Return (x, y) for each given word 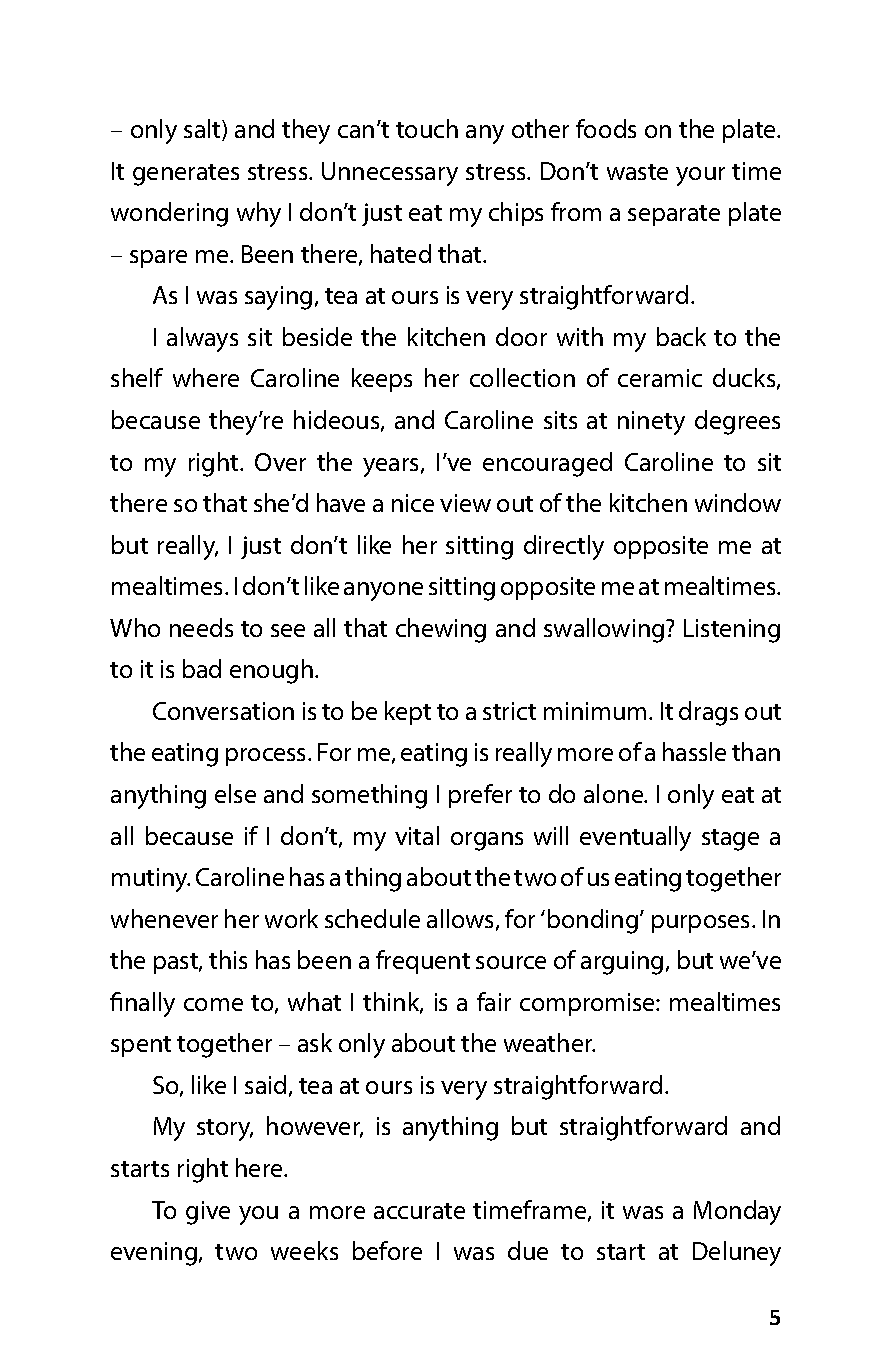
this (228, 959)
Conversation (223, 711)
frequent (423, 962)
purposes (702, 924)
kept (408, 713)
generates (186, 175)
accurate (419, 1211)
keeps (382, 380)
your (700, 176)
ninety (651, 423)
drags (708, 713)
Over (280, 462)
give (208, 1213)
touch (427, 128)
